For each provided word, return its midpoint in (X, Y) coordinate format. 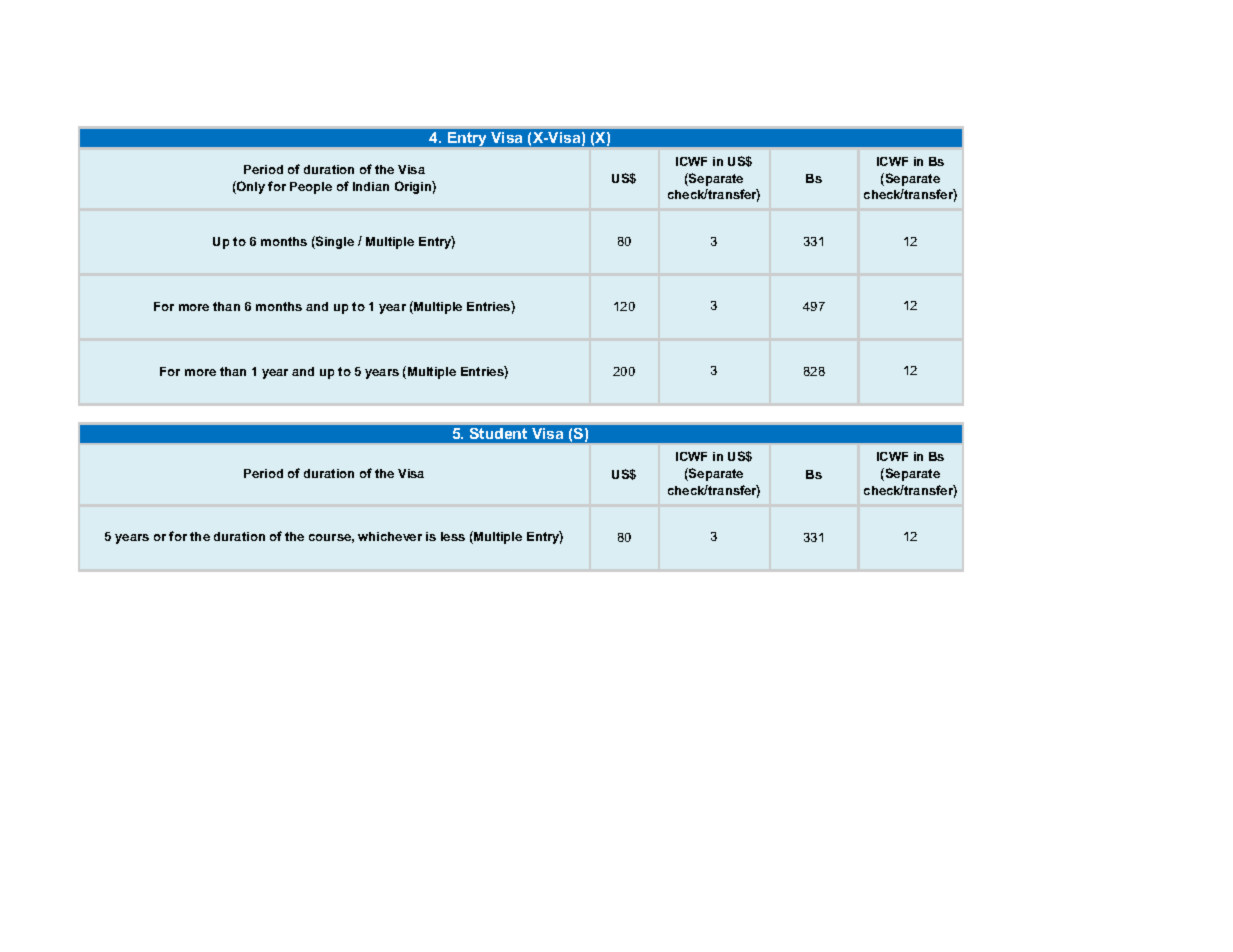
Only (250, 187)
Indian (371, 186)
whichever (390, 536)
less (453, 536)
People (311, 188)
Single (334, 242)
